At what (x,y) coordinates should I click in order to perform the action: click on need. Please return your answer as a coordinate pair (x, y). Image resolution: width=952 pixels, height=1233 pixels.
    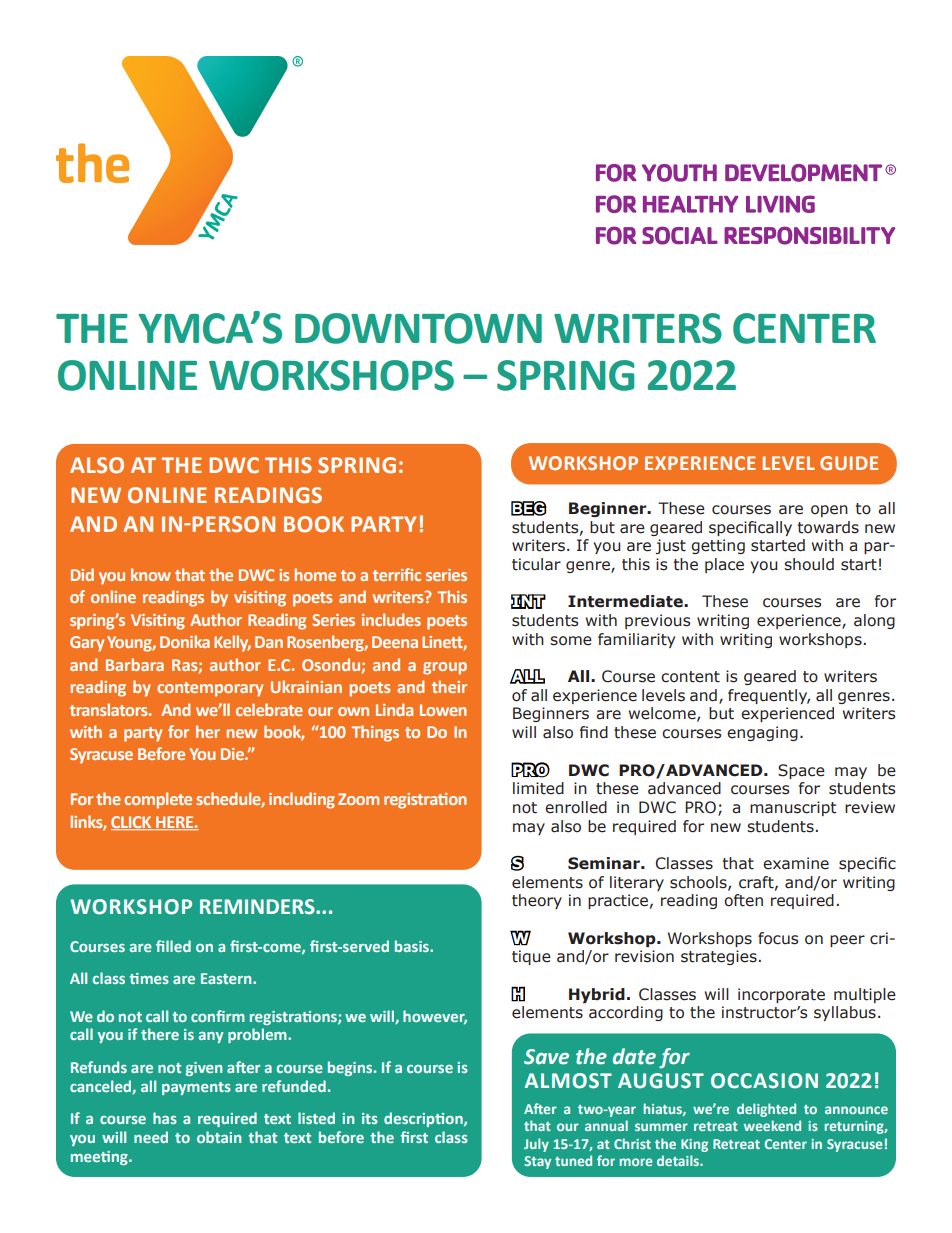
    Looking at the image, I should click on (151, 1137).
